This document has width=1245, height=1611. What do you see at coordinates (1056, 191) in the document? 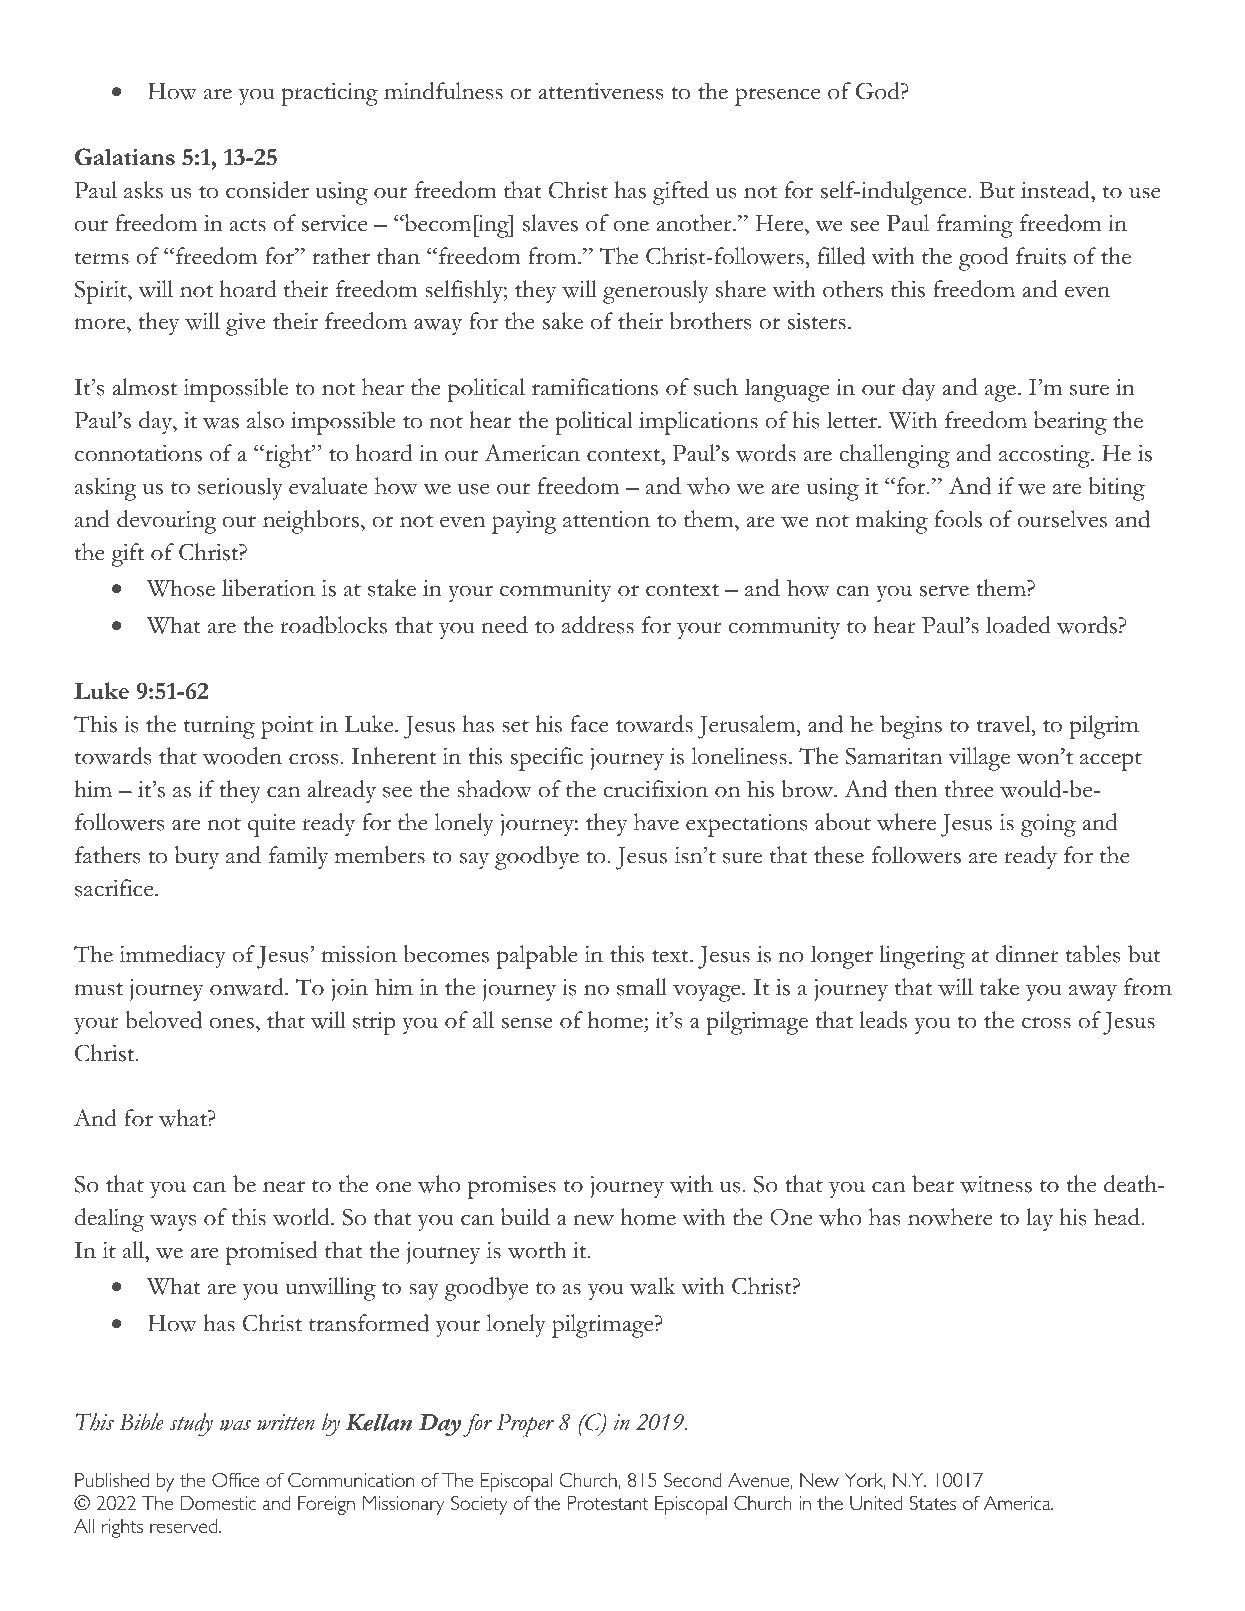
I see `instead` at bounding box center [1056, 191].
